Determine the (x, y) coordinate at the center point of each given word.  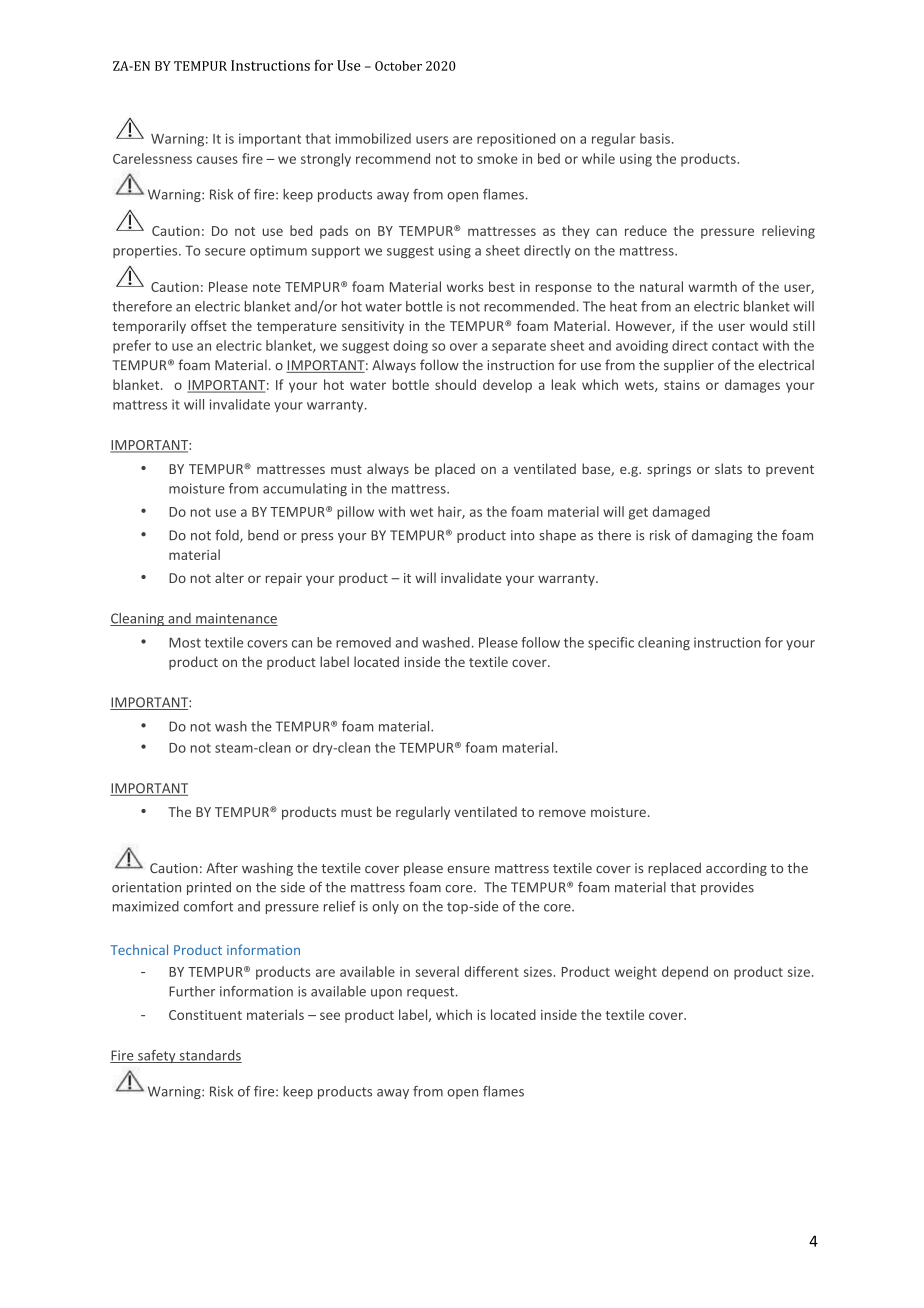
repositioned (516, 140)
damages (752, 386)
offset (209, 325)
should (455, 384)
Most (185, 642)
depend (685, 973)
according (736, 869)
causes (217, 160)
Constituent (205, 1015)
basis (655, 138)
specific (611, 643)
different (491, 971)
